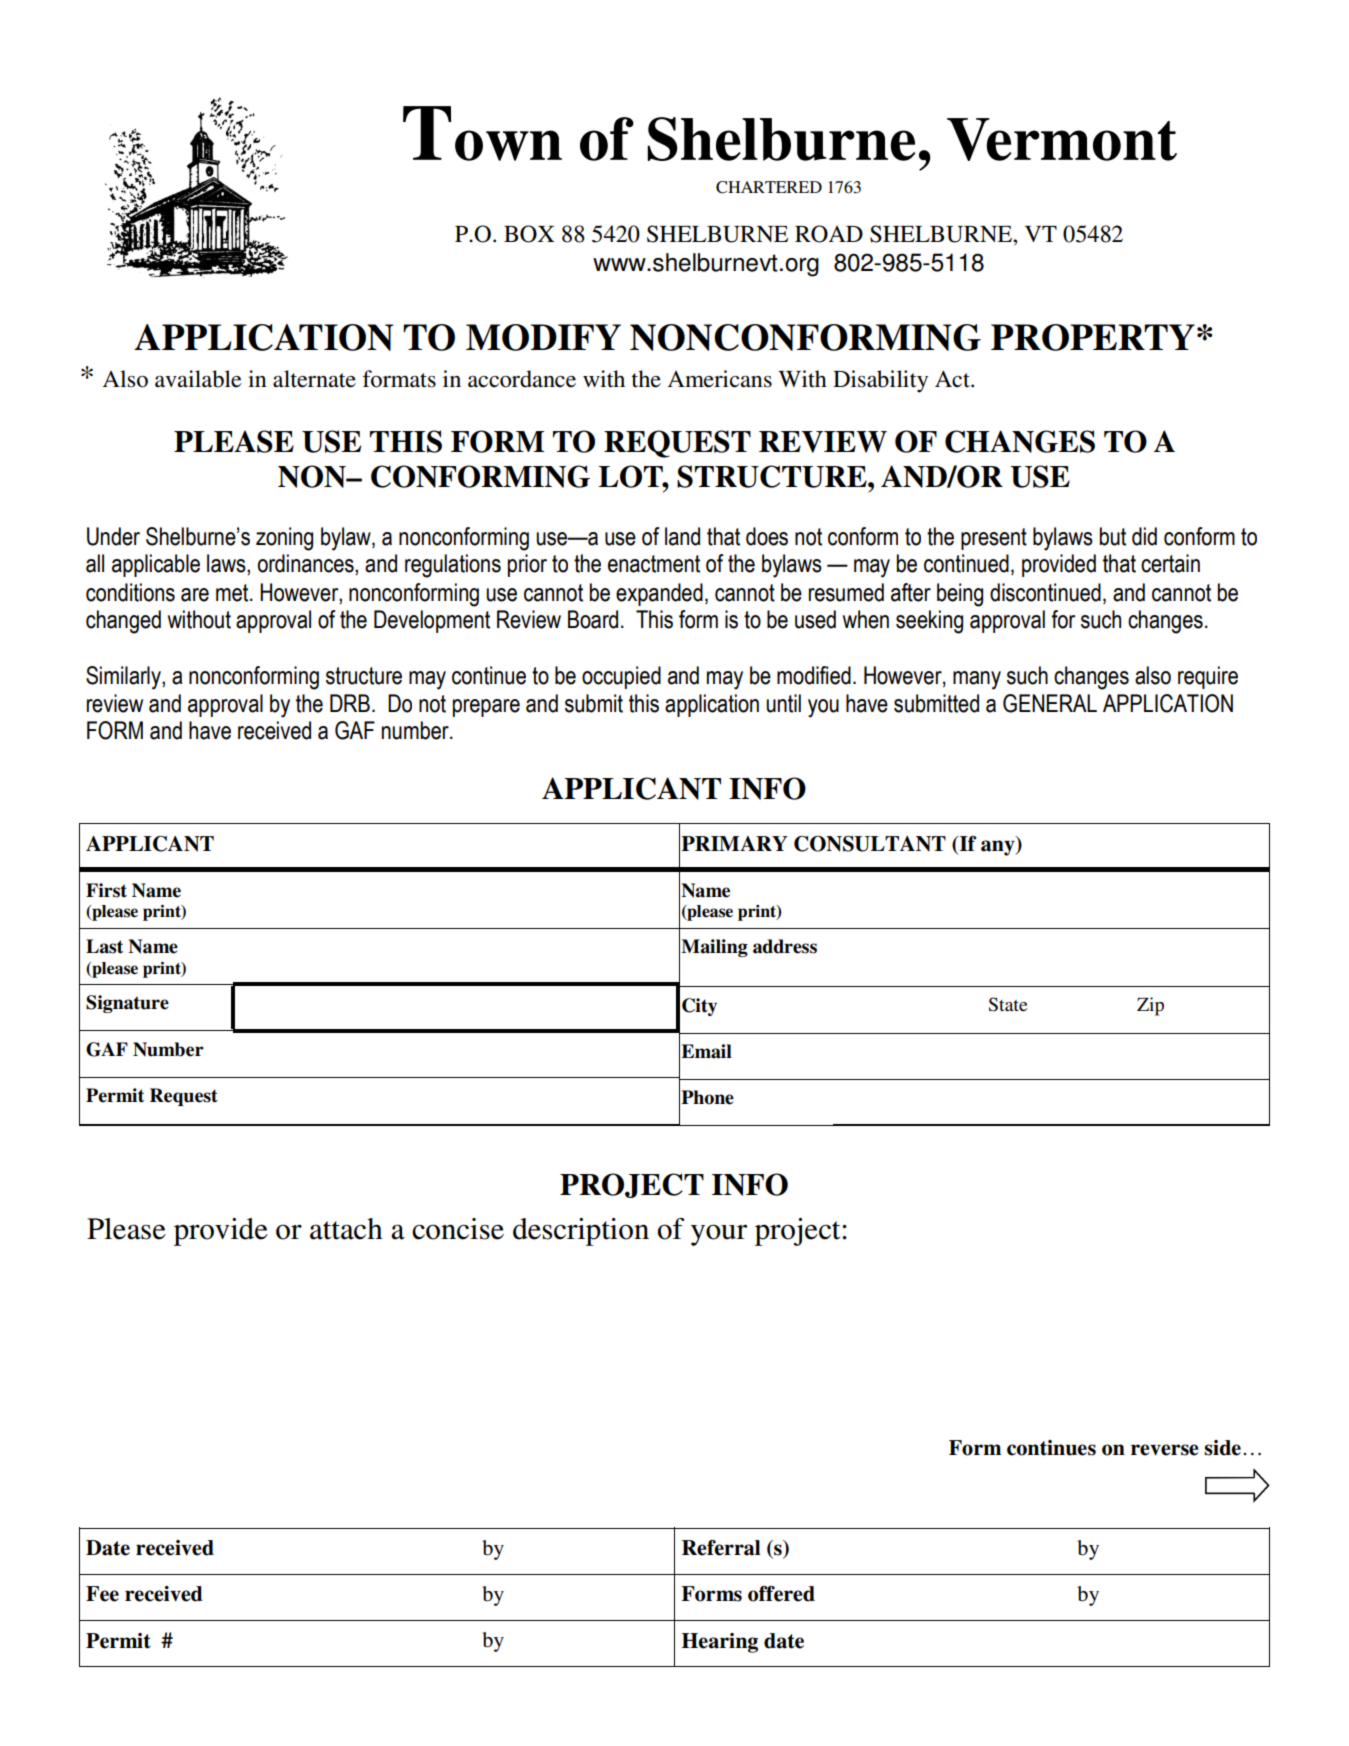 The height and width of the page is (1746, 1349). I want to click on available, so click(198, 379).
